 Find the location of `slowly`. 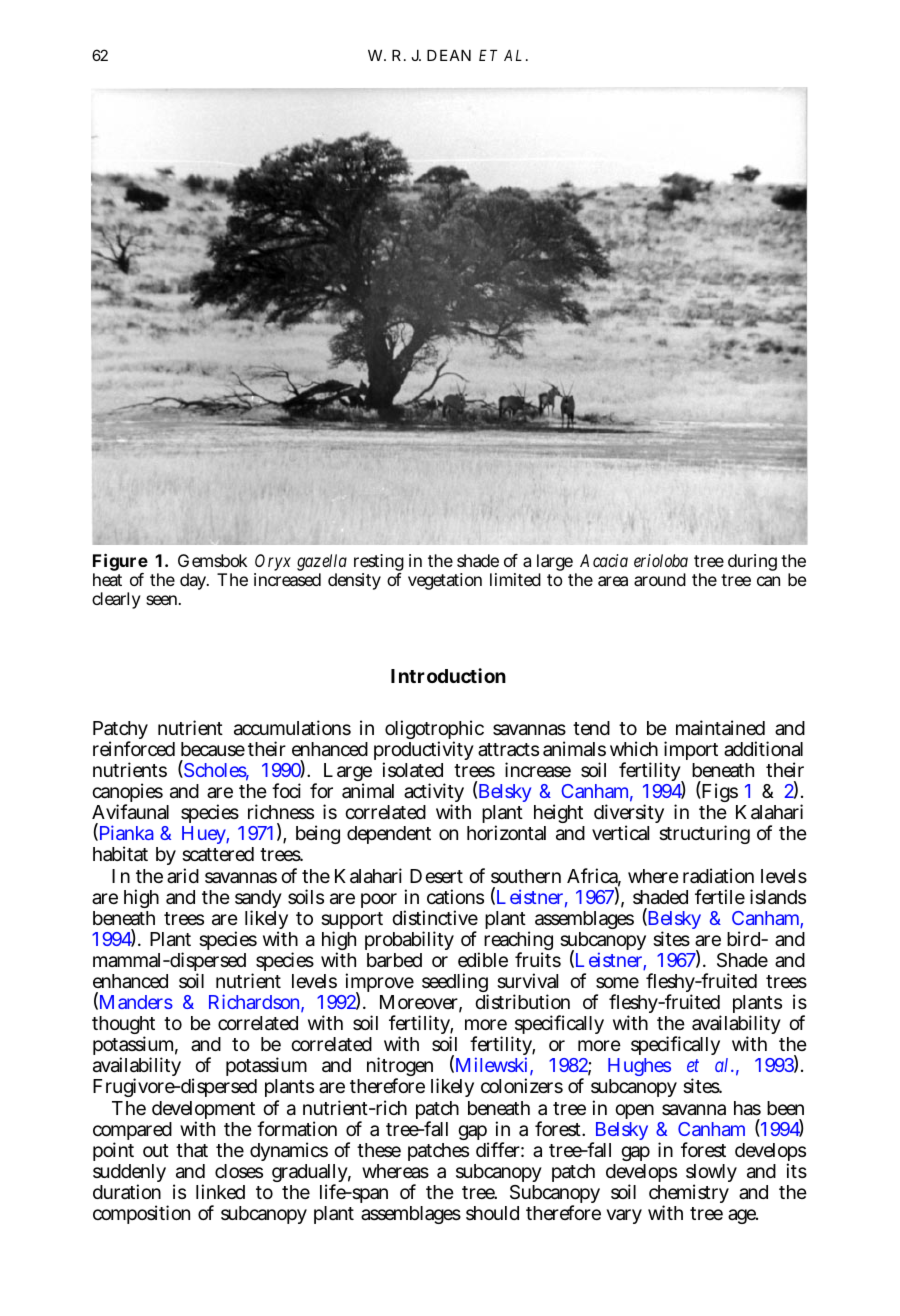

slowly is located at coordinates (711, 1175).
